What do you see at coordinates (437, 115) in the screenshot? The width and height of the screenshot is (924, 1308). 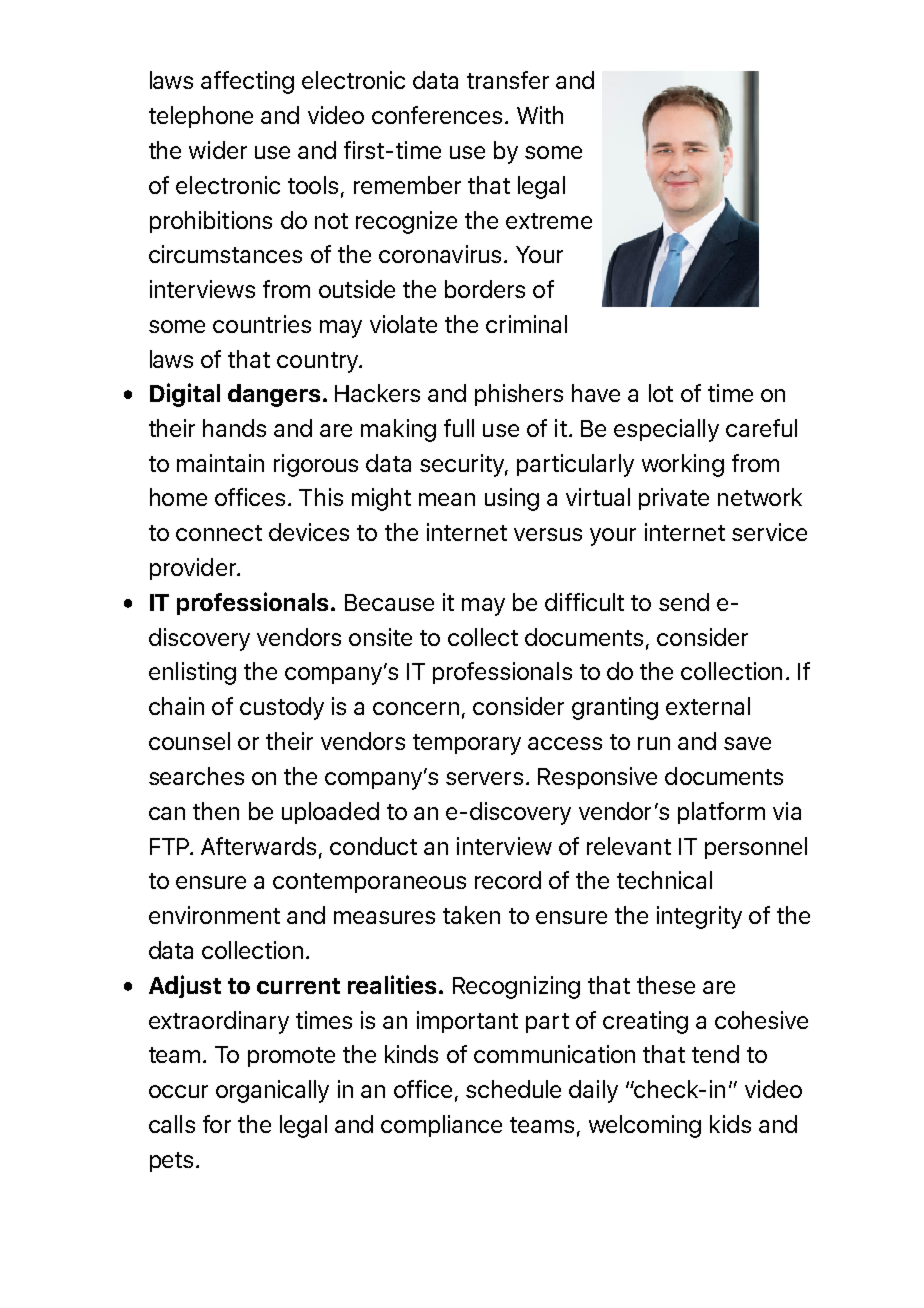 I see `conferences` at bounding box center [437, 115].
